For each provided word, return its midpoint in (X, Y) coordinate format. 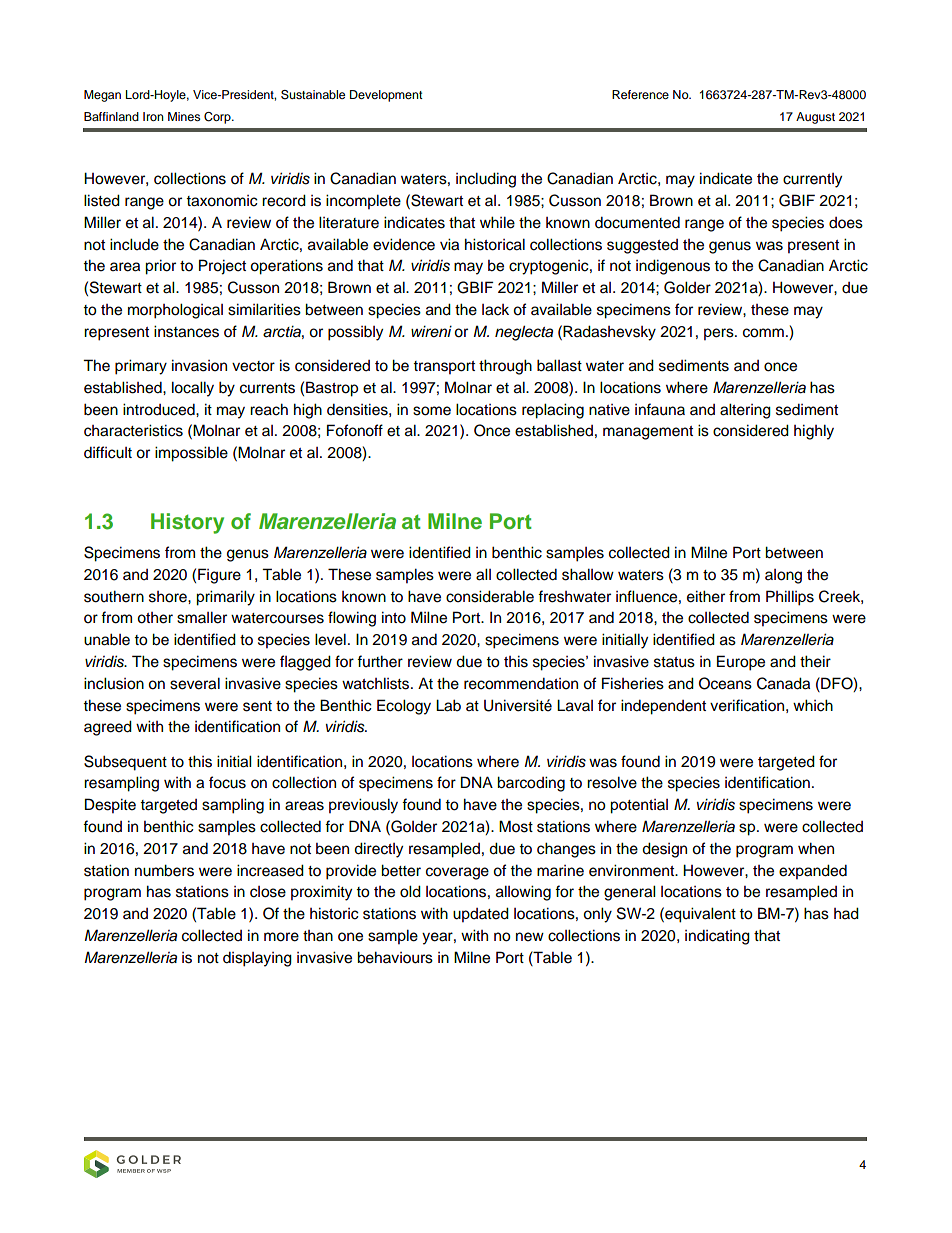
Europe (741, 663)
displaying (257, 959)
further (380, 661)
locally (193, 389)
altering (745, 411)
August (815, 118)
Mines (184, 116)
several (195, 683)
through (505, 367)
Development (386, 96)
